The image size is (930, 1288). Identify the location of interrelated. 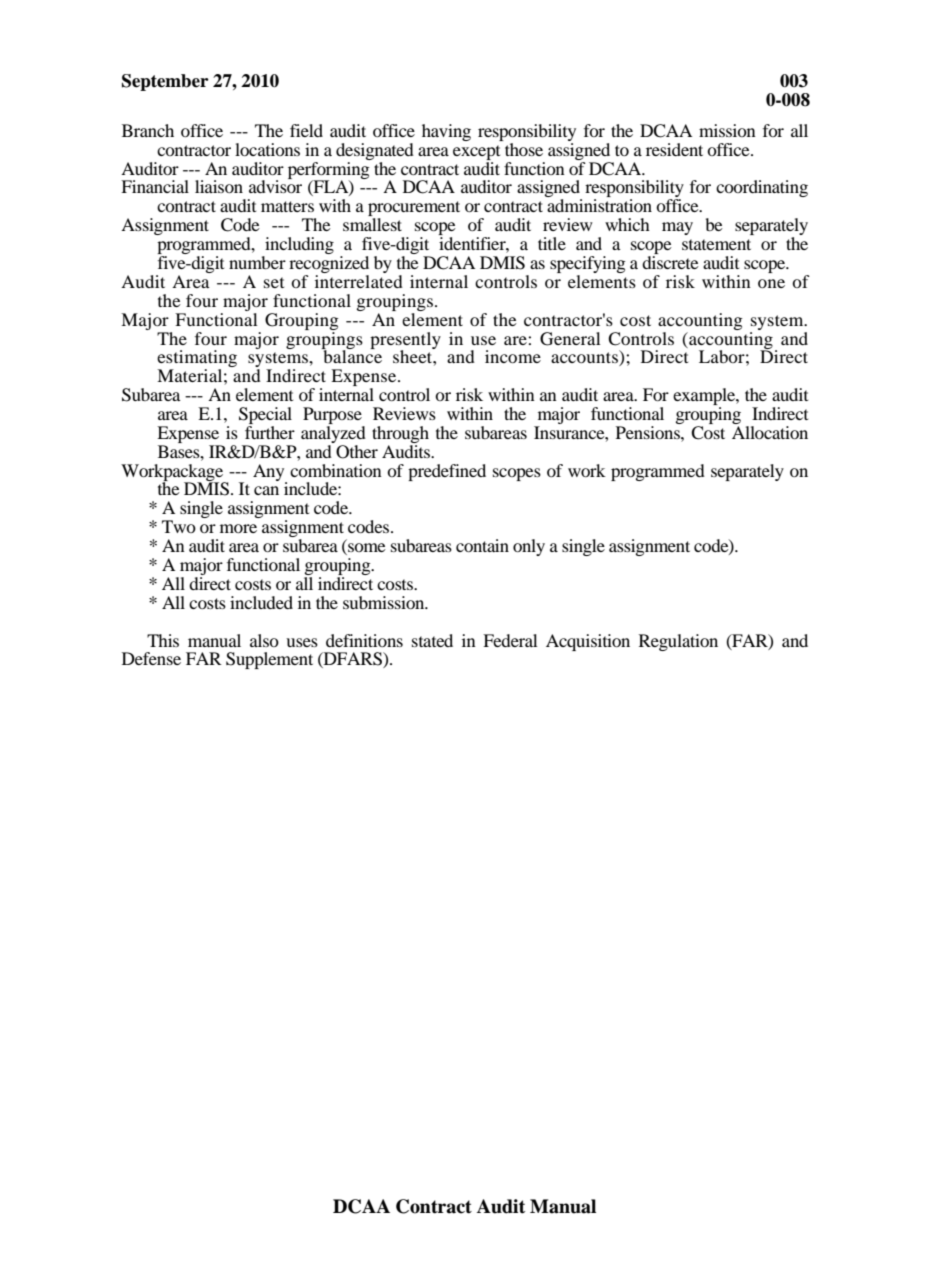
(359, 281).
